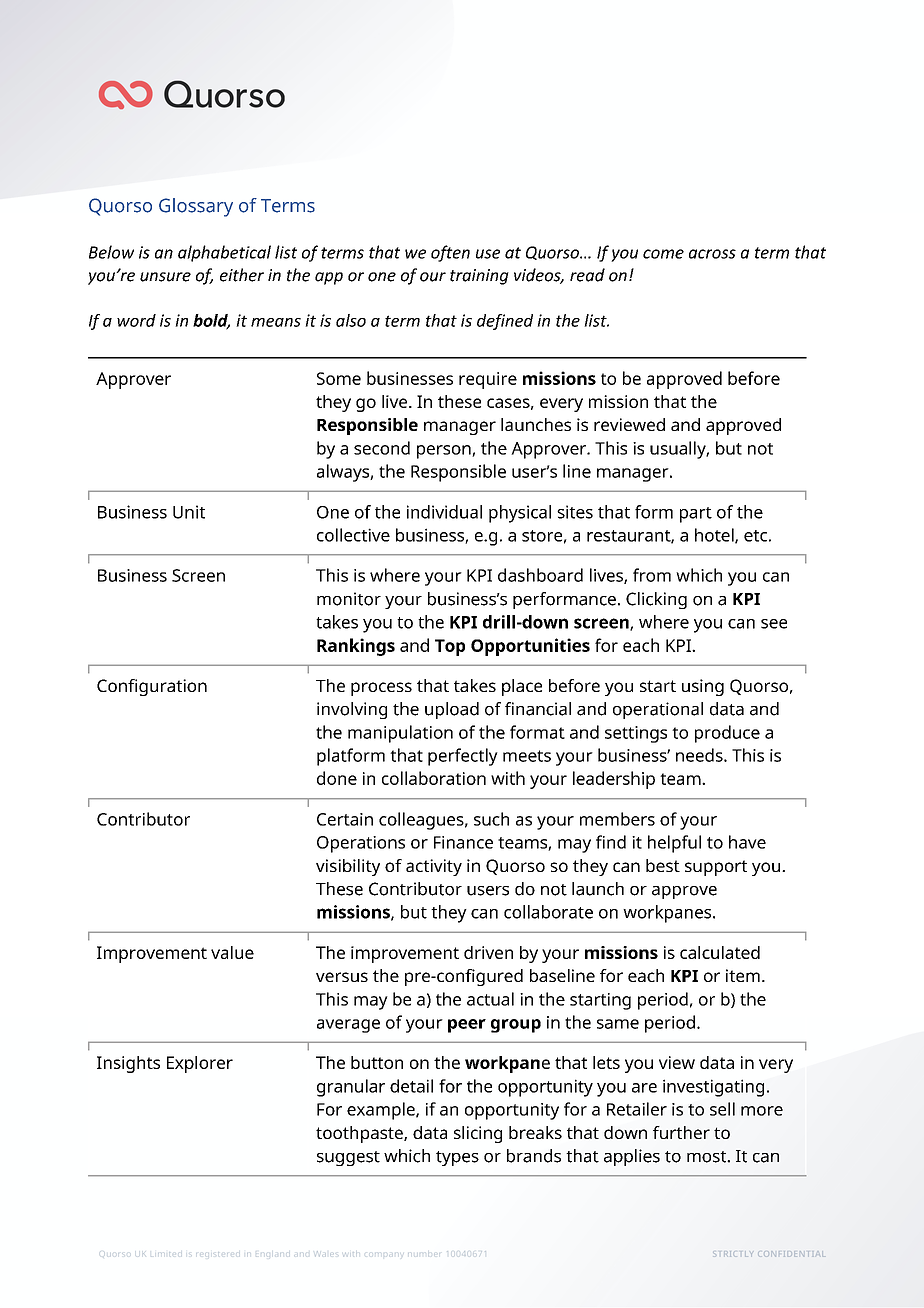  What do you see at coordinates (445, 452) in the document?
I see `person` at bounding box center [445, 452].
